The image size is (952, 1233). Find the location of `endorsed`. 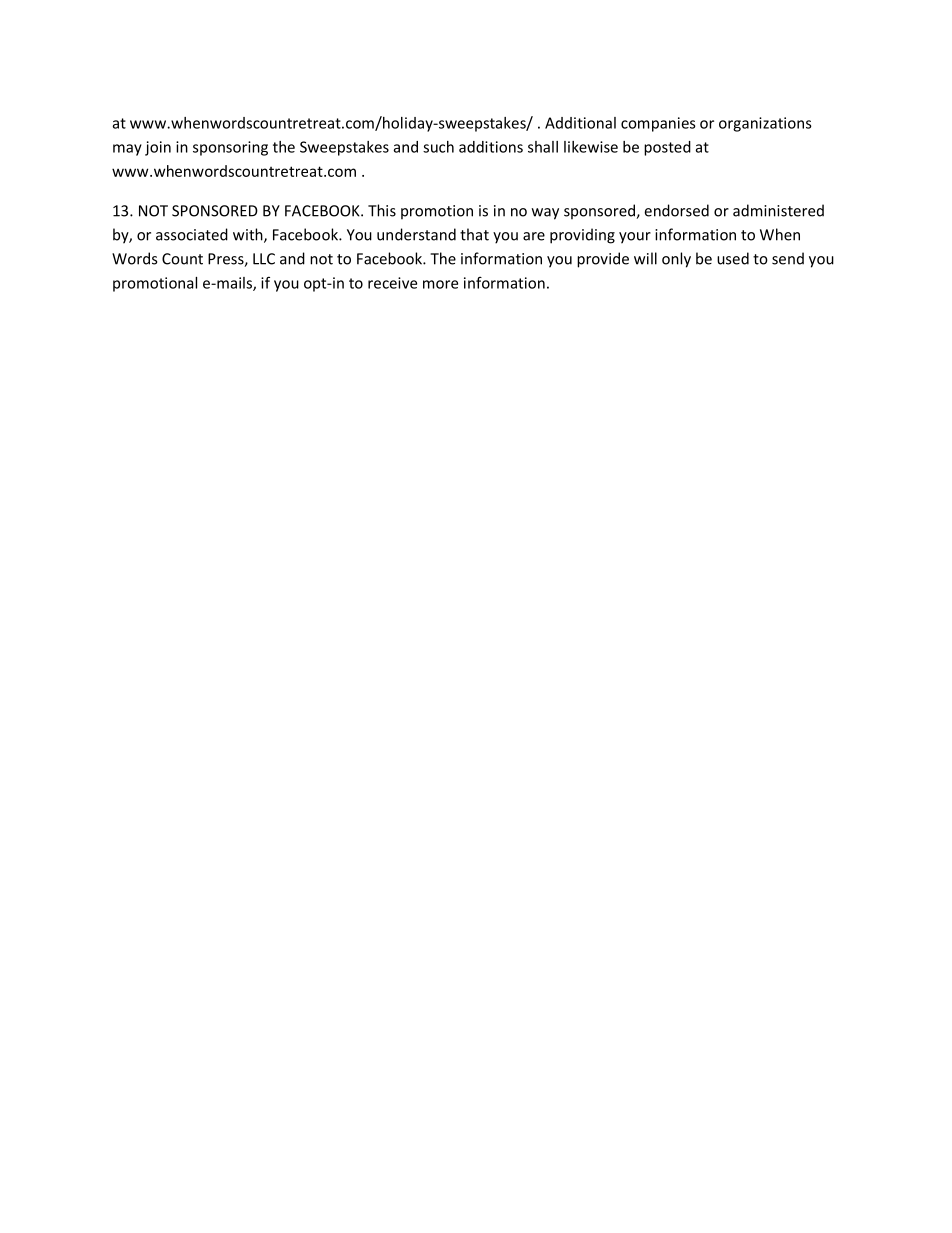

endorsed is located at coordinates (676, 210).
